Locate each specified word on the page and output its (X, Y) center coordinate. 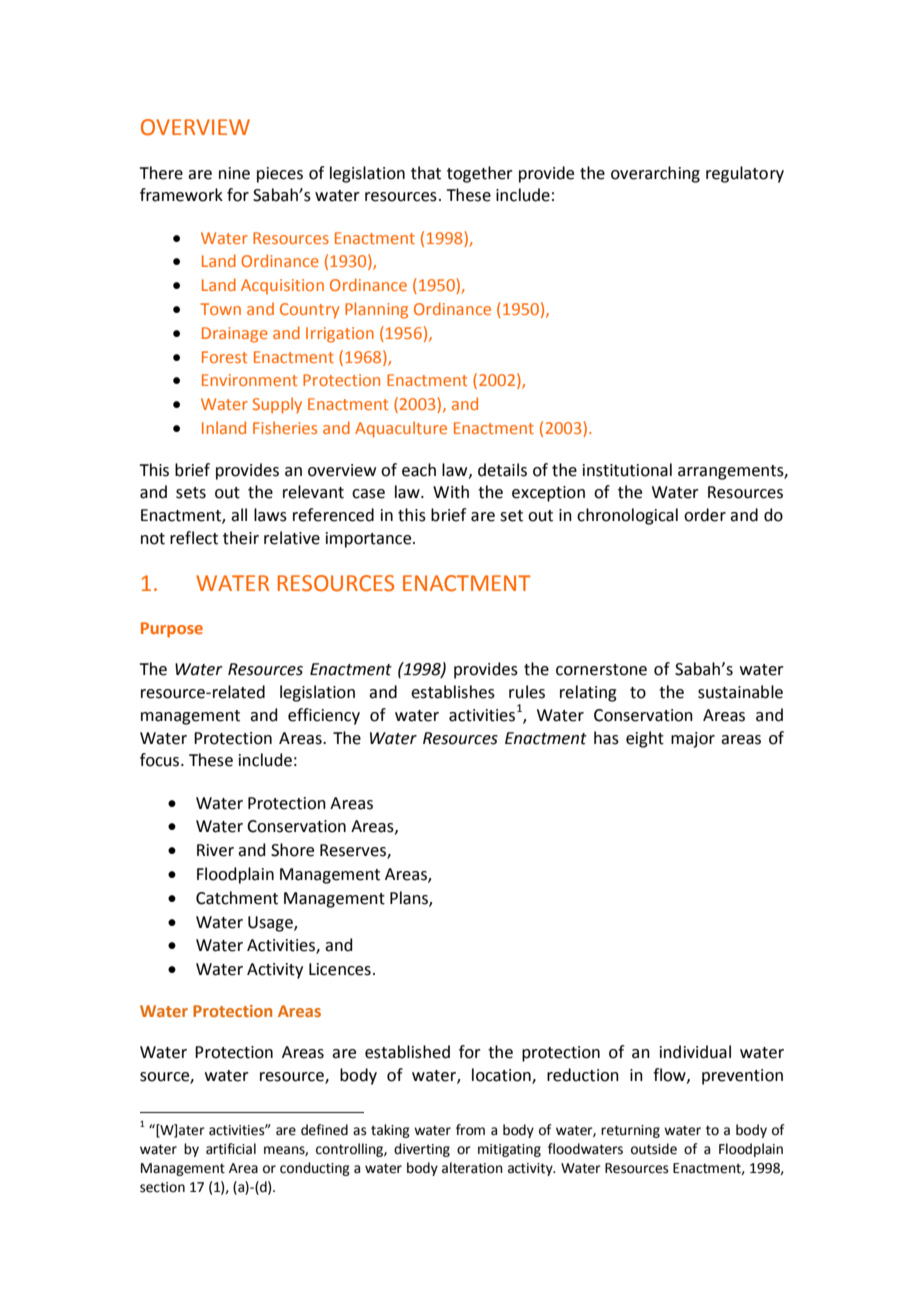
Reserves (354, 851)
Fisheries (285, 427)
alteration (472, 1168)
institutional (627, 470)
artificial (231, 1149)
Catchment (237, 898)
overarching (655, 174)
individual (695, 1052)
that (426, 173)
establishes (453, 692)
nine (234, 173)
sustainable (740, 692)
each (419, 470)
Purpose (172, 630)
